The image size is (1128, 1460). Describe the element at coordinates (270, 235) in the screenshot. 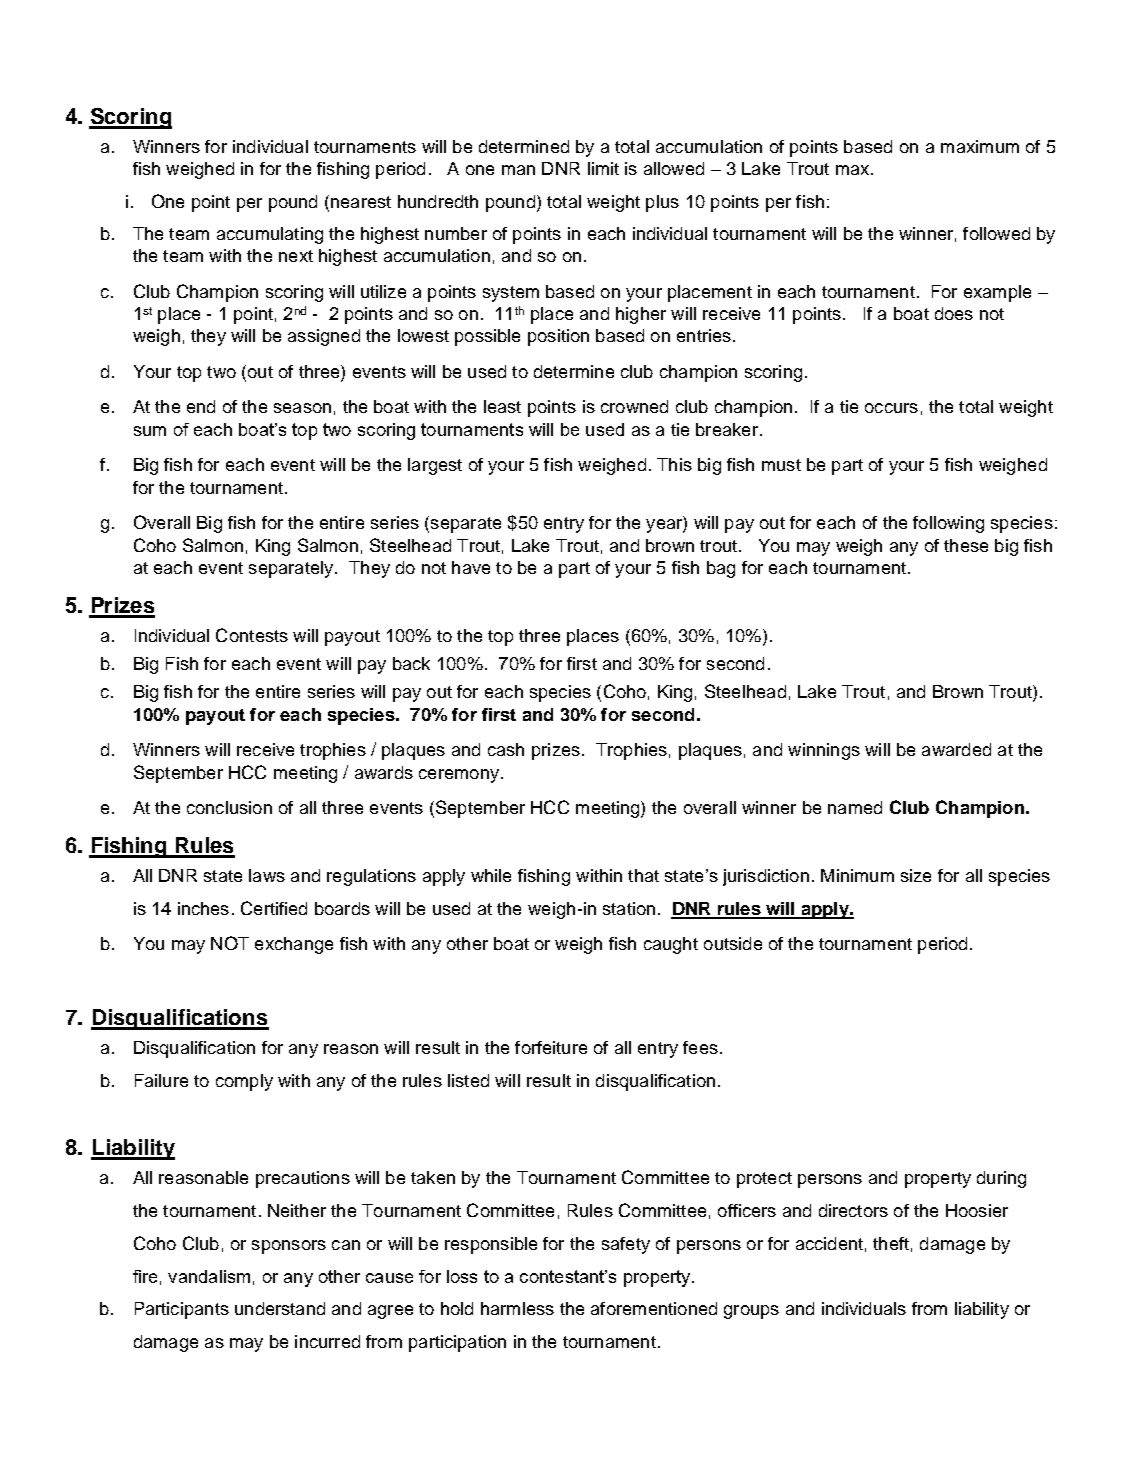

I see `accumulating` at that location.
